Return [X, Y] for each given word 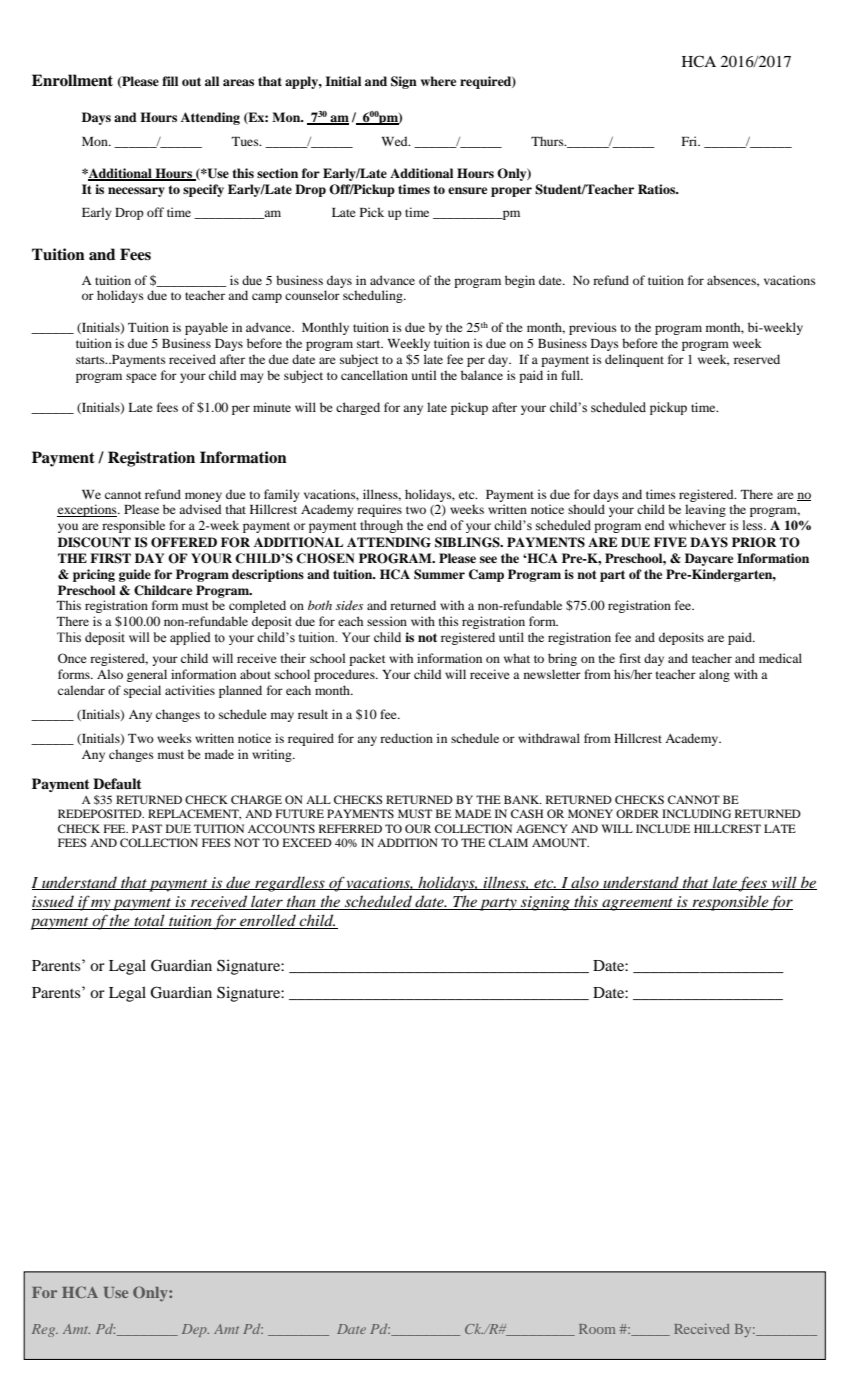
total [149, 921]
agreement [637, 904]
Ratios [658, 189]
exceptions [88, 510]
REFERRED [350, 828]
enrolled [268, 921]
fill [170, 81]
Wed [396, 141]
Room [597, 1329]
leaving [705, 510]
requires [379, 510]
